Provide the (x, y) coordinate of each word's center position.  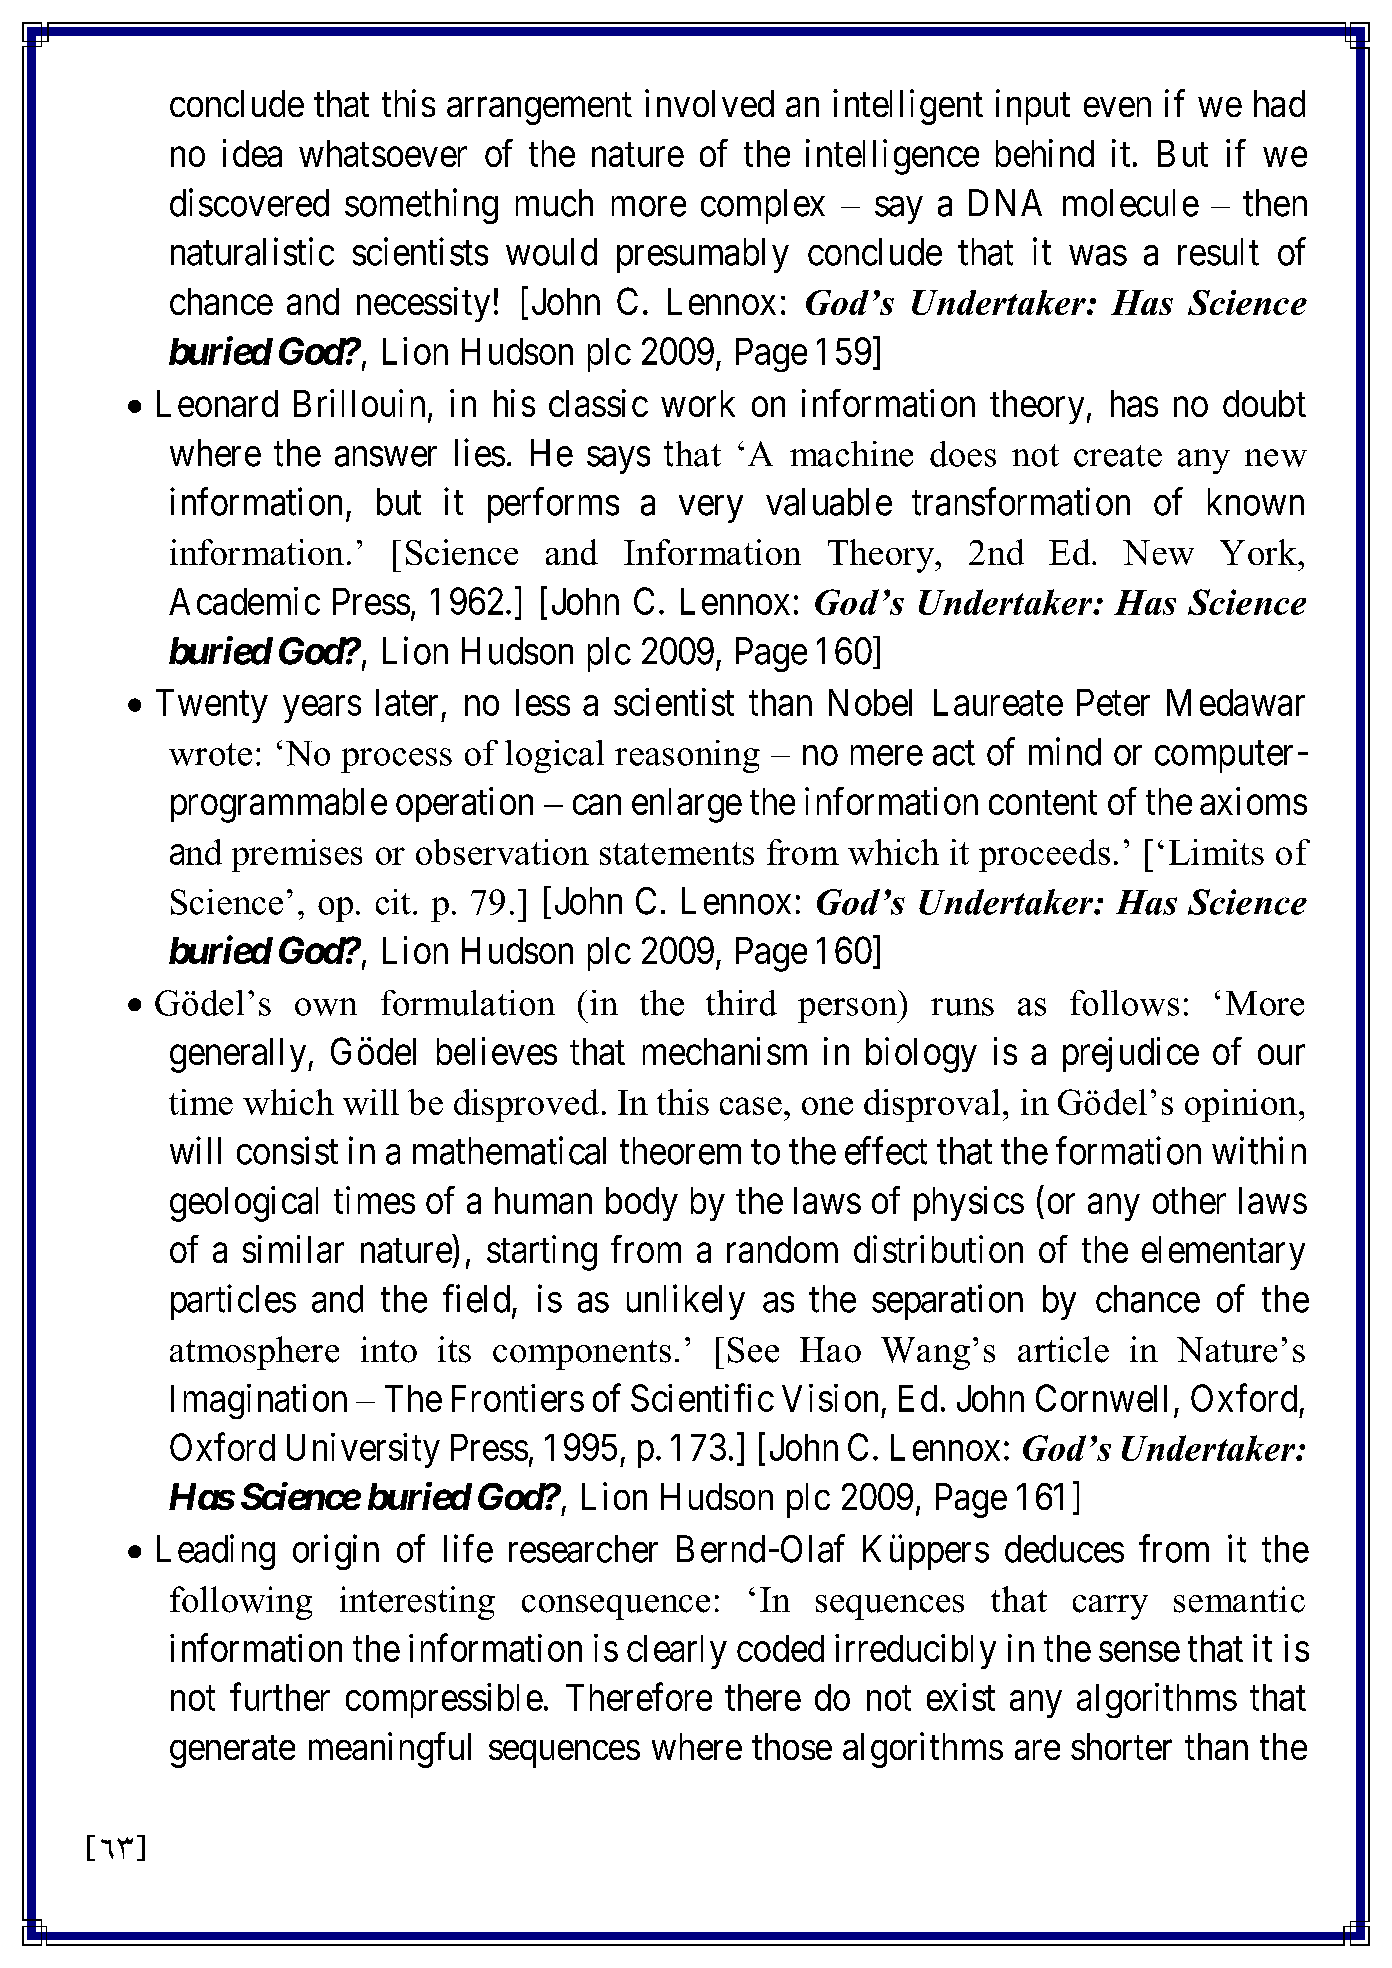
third (741, 1003)
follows (1124, 1003)
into (389, 1349)
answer (386, 457)
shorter (1121, 1746)
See (753, 1350)
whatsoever (383, 153)
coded (780, 1648)
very (711, 509)
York (1259, 552)
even (1117, 107)
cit (393, 902)
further (280, 1697)
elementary (1223, 1253)
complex (763, 206)
